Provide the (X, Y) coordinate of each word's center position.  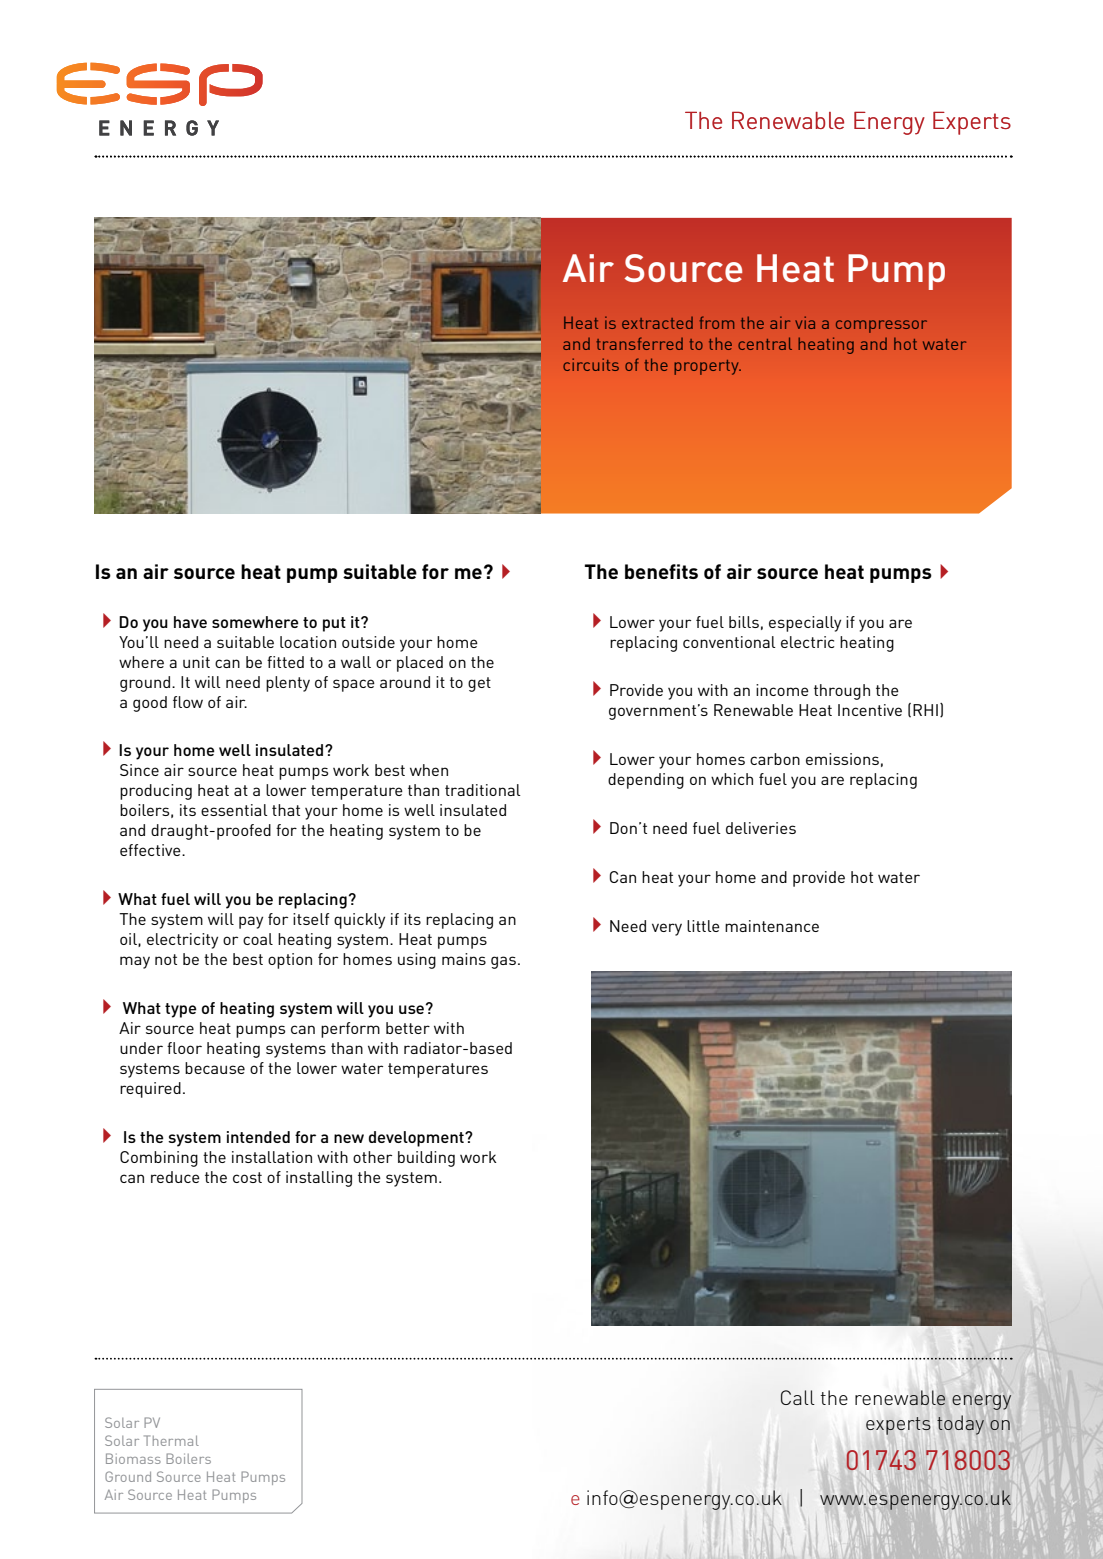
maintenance (772, 926)
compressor (881, 326)
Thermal (171, 1440)
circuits (591, 364)
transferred (640, 343)
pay (251, 922)
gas (503, 962)
